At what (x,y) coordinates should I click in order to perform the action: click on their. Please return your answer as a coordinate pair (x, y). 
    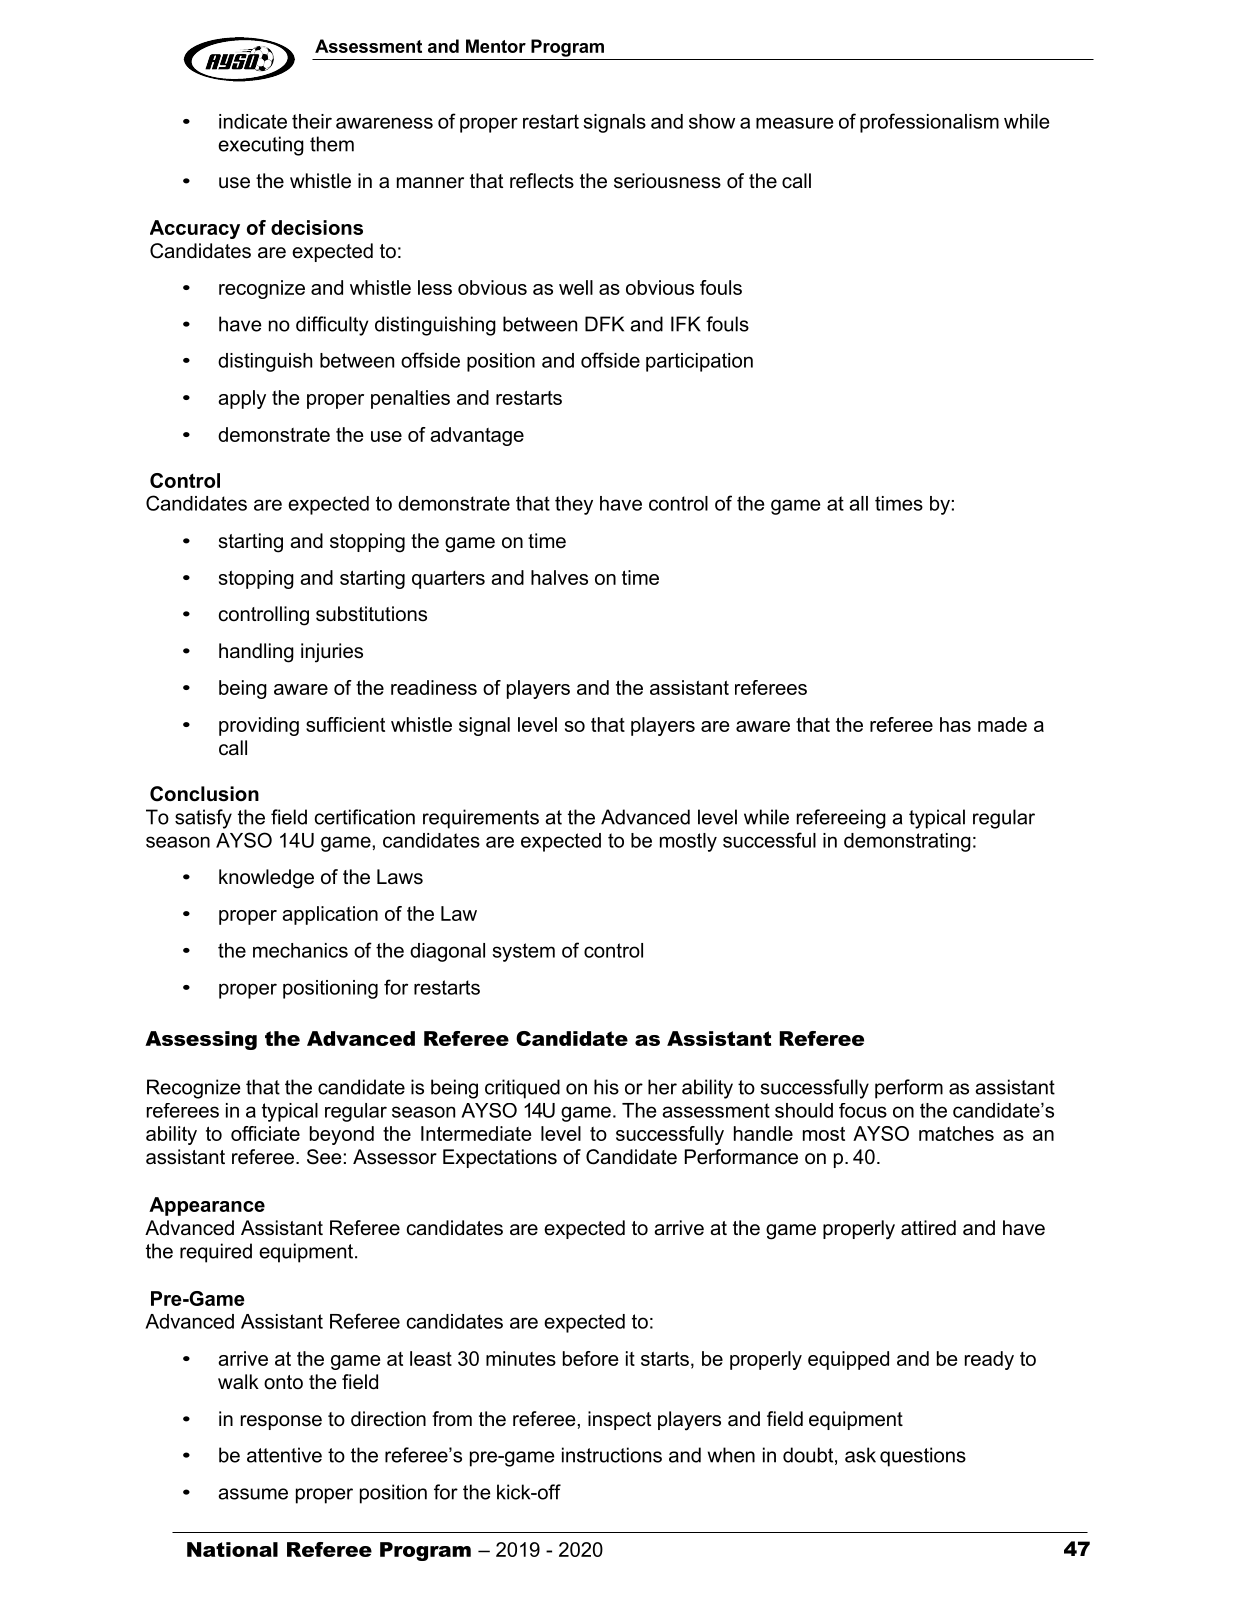
    Looking at the image, I should click on (312, 121).
